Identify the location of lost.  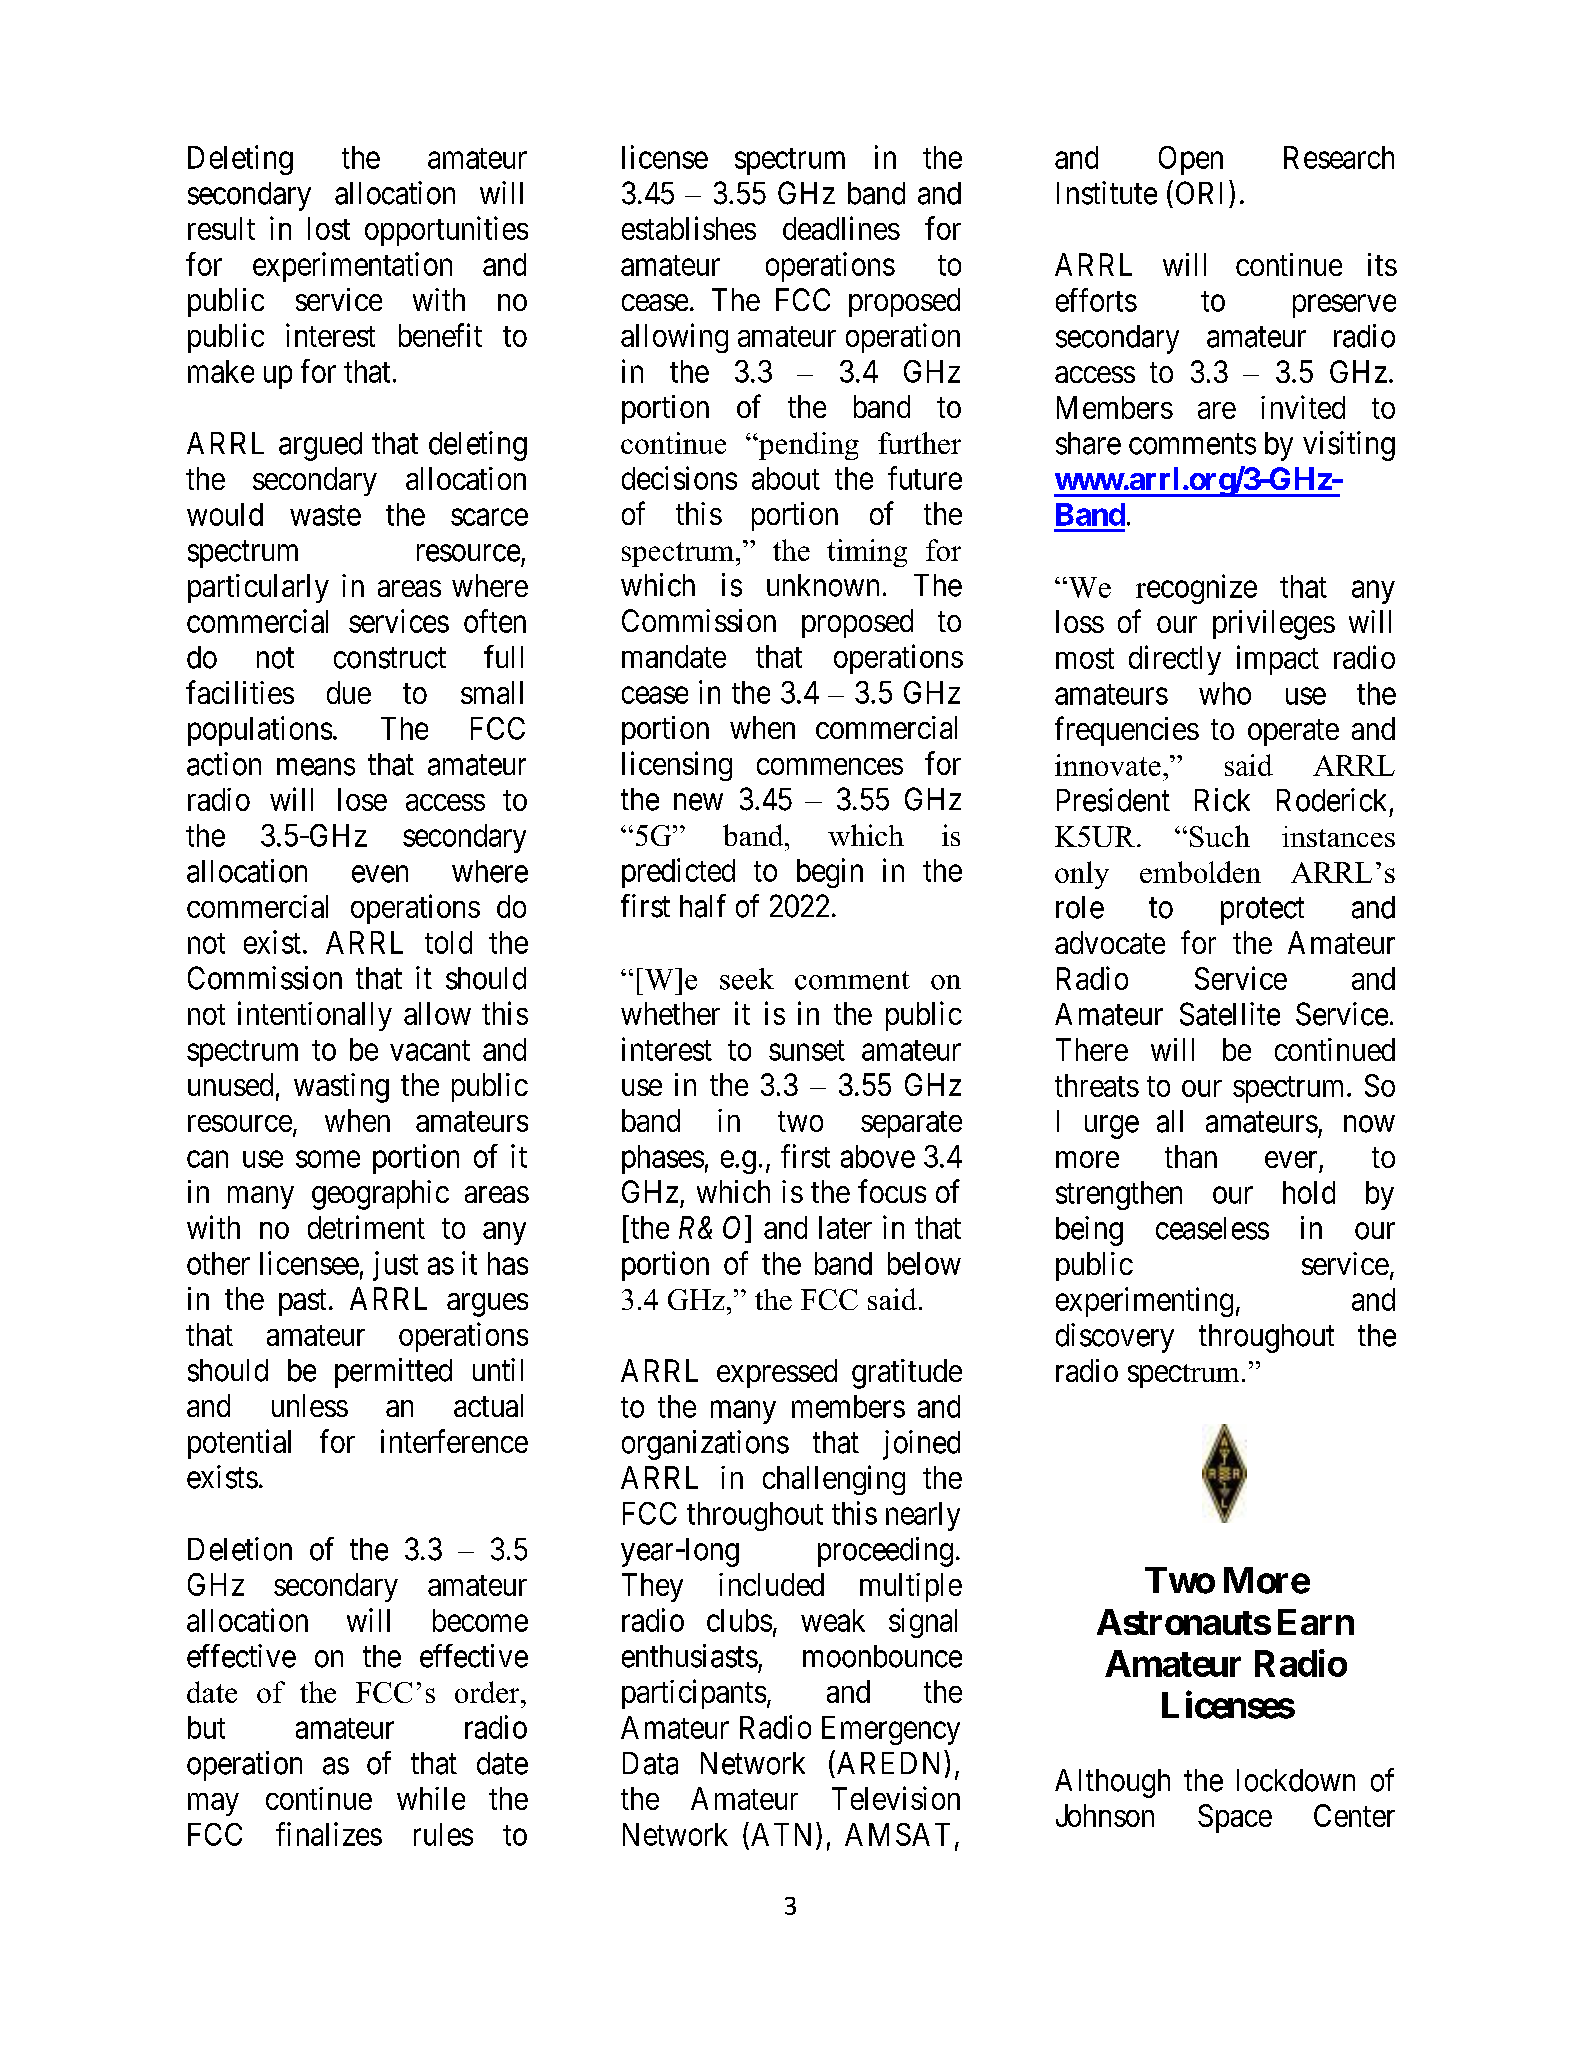
(329, 228).
